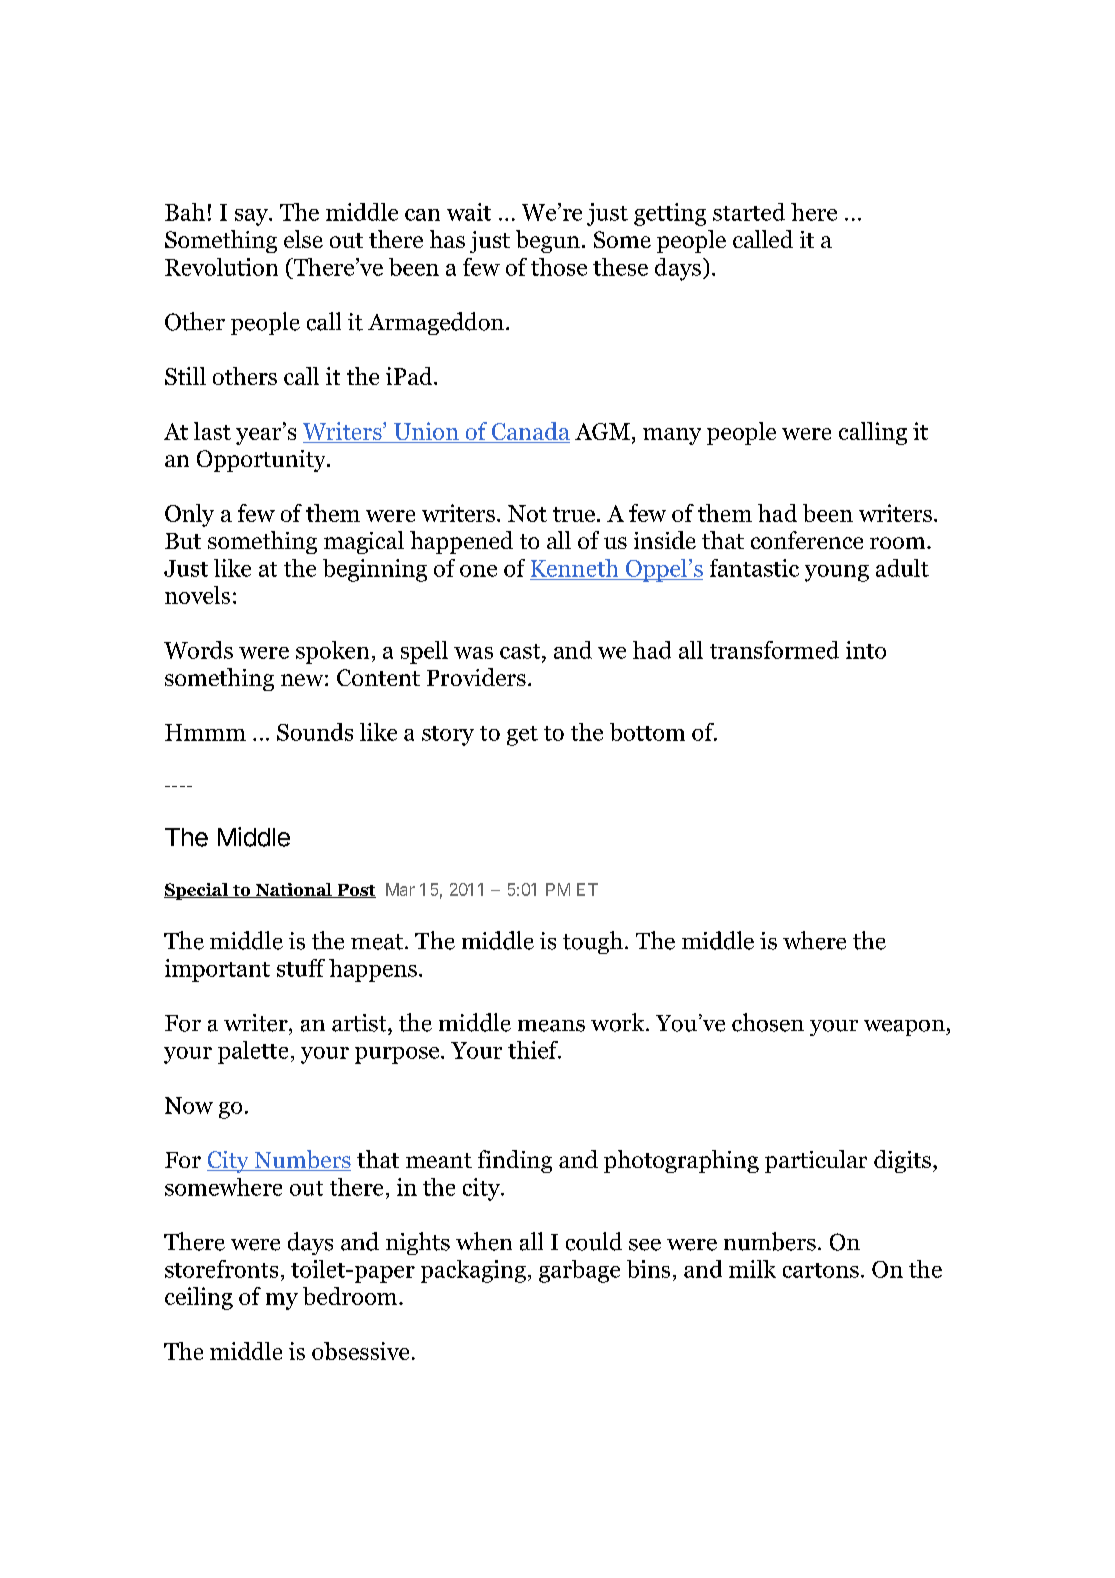 Image resolution: width=1115 pixels, height=1578 pixels. What do you see at coordinates (774, 650) in the page?
I see `transformed` at bounding box center [774, 650].
